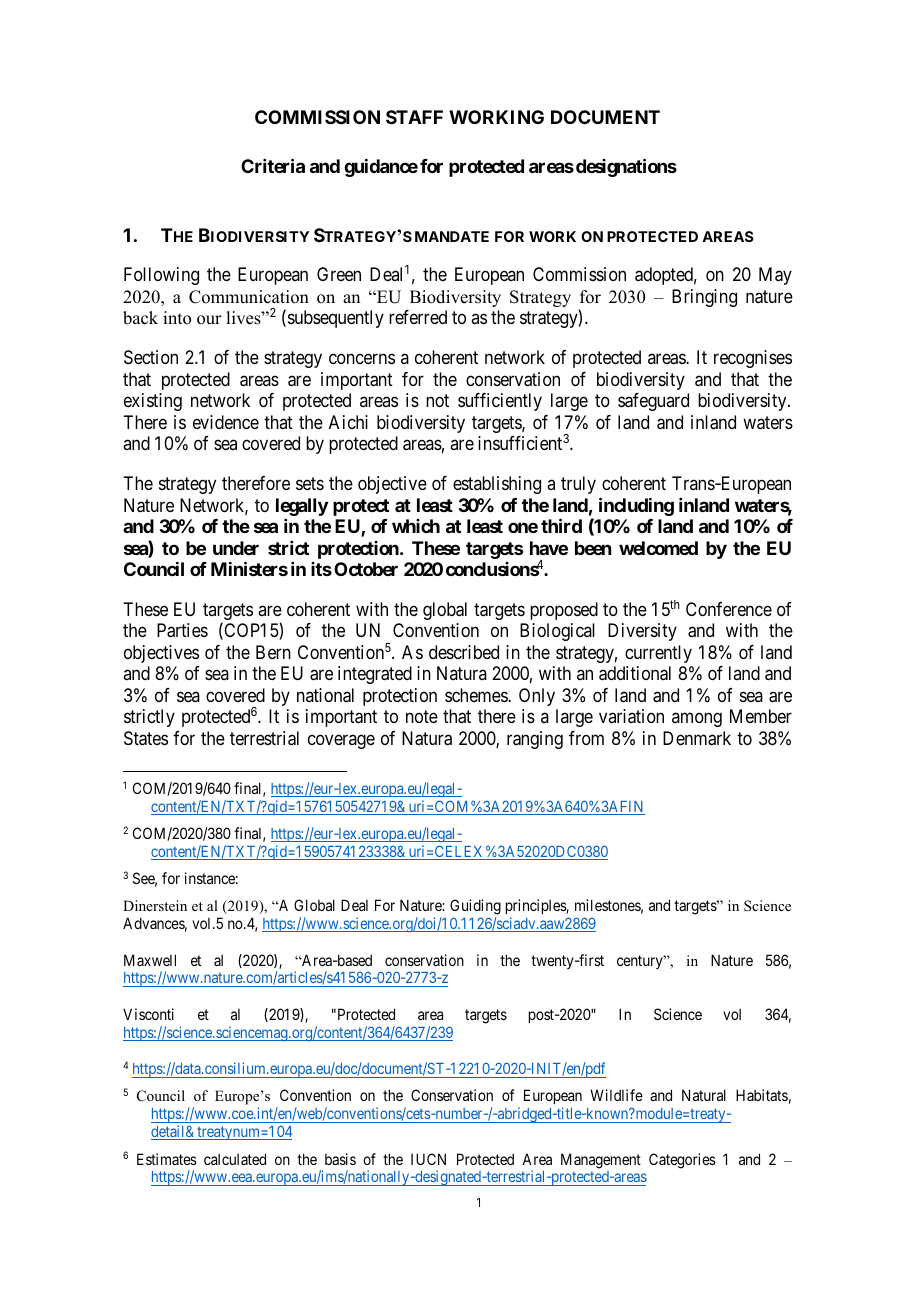 This image has height=1308, width=924. Describe the element at coordinates (414, 117) in the image. I see `STAFF` at that location.
